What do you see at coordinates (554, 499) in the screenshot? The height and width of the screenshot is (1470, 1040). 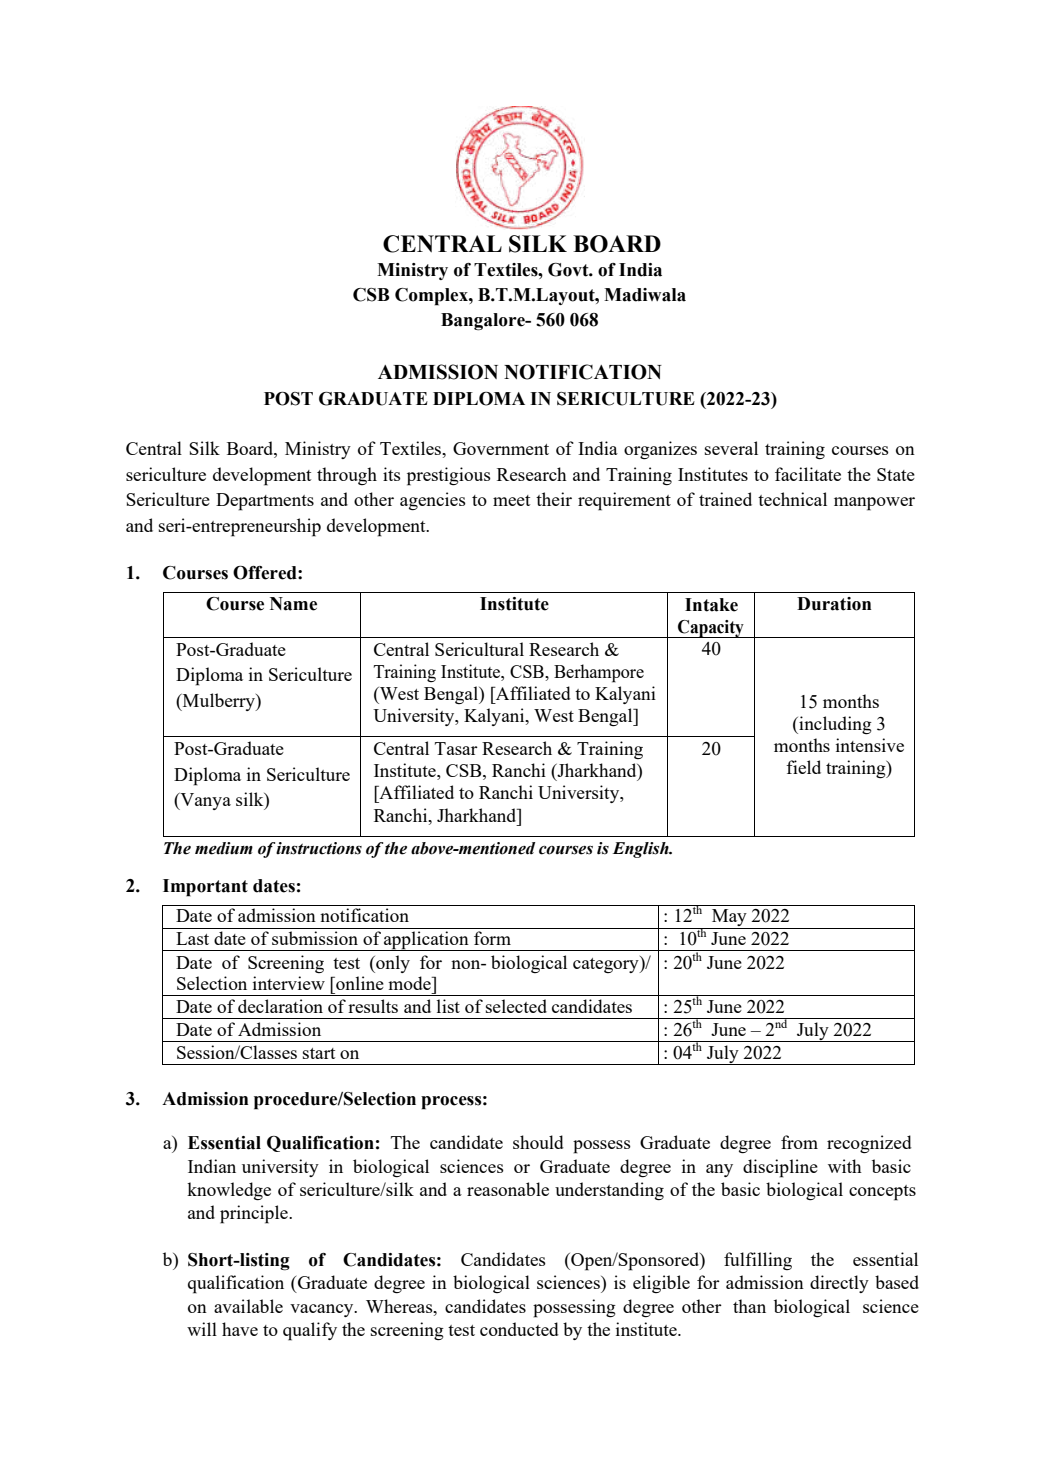 I see `their` at bounding box center [554, 499].
